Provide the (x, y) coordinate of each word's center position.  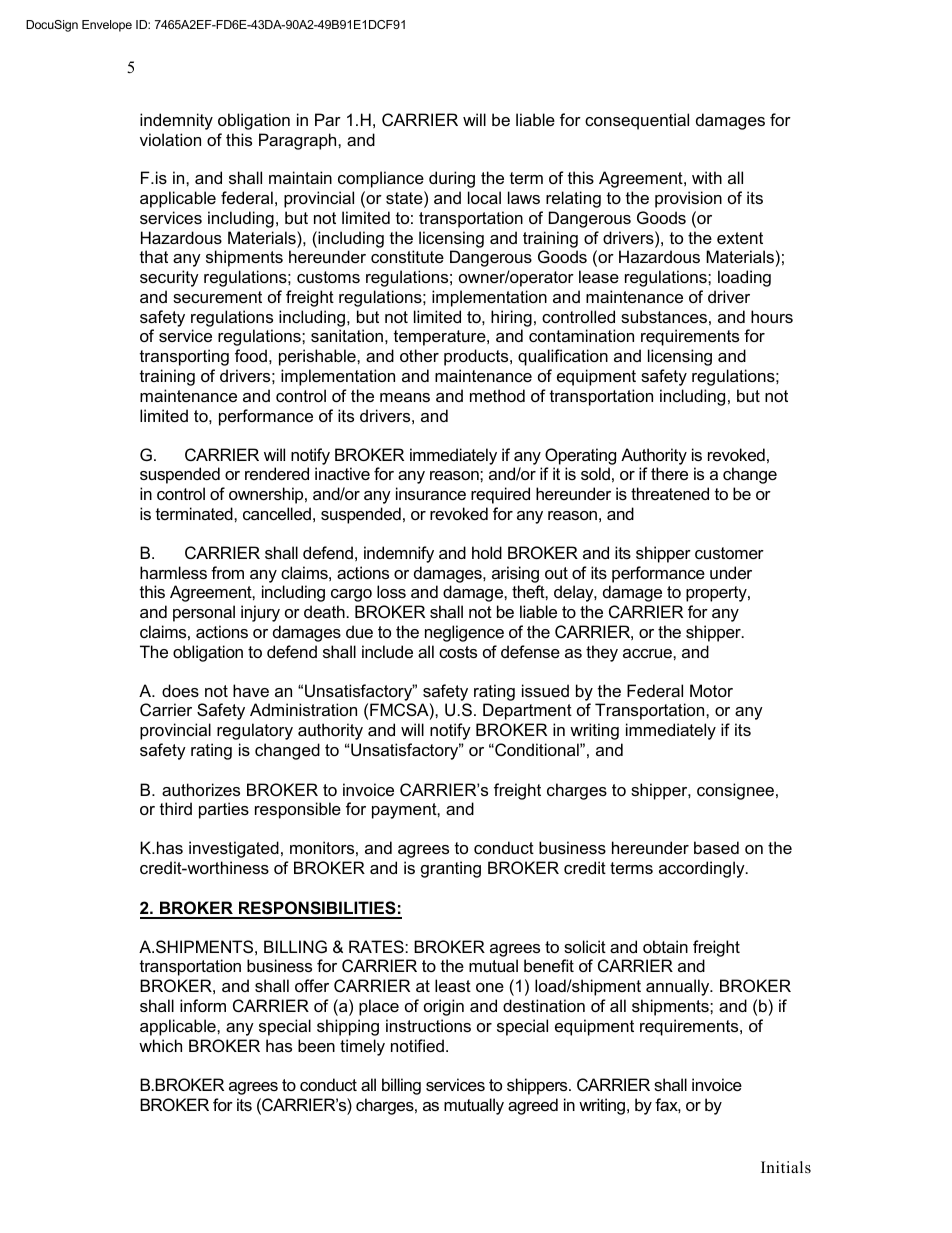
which (160, 1045)
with (707, 177)
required (500, 495)
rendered (277, 473)
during (452, 179)
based (716, 847)
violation (170, 139)
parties (224, 810)
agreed (533, 1106)
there (669, 473)
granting (451, 869)
